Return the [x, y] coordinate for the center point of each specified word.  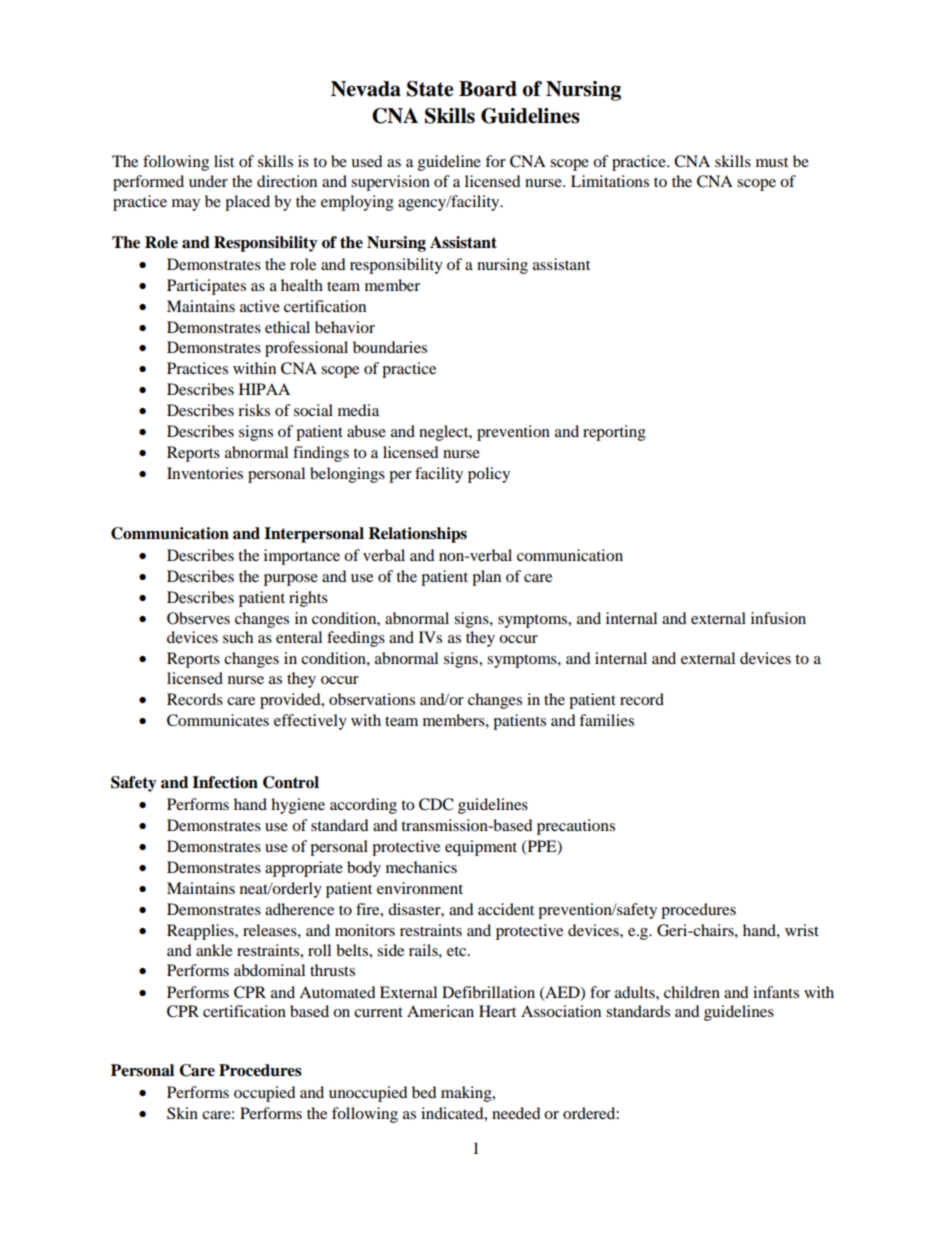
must [772, 162]
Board [488, 89]
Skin [182, 1113]
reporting [614, 433]
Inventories [205, 473]
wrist [802, 930]
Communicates [218, 720]
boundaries [390, 347]
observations [372, 699]
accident [506, 909]
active [260, 306]
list [224, 161]
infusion [778, 618]
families [606, 720]
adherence [299, 909]
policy [489, 475]
